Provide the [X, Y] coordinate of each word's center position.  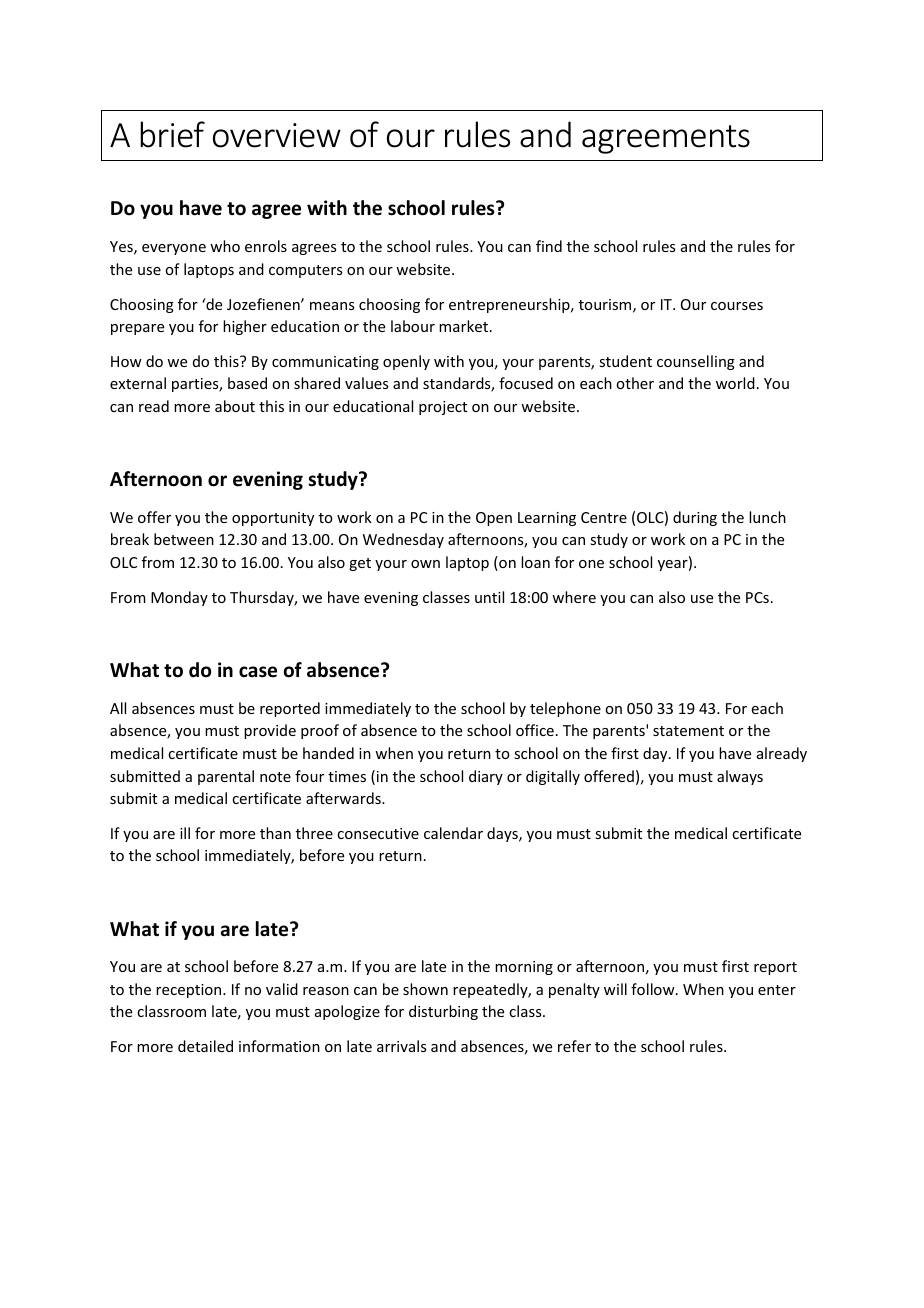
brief [172, 134]
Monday [179, 598]
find [549, 246]
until [489, 597]
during [695, 518]
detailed [205, 1046]
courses [737, 306]
